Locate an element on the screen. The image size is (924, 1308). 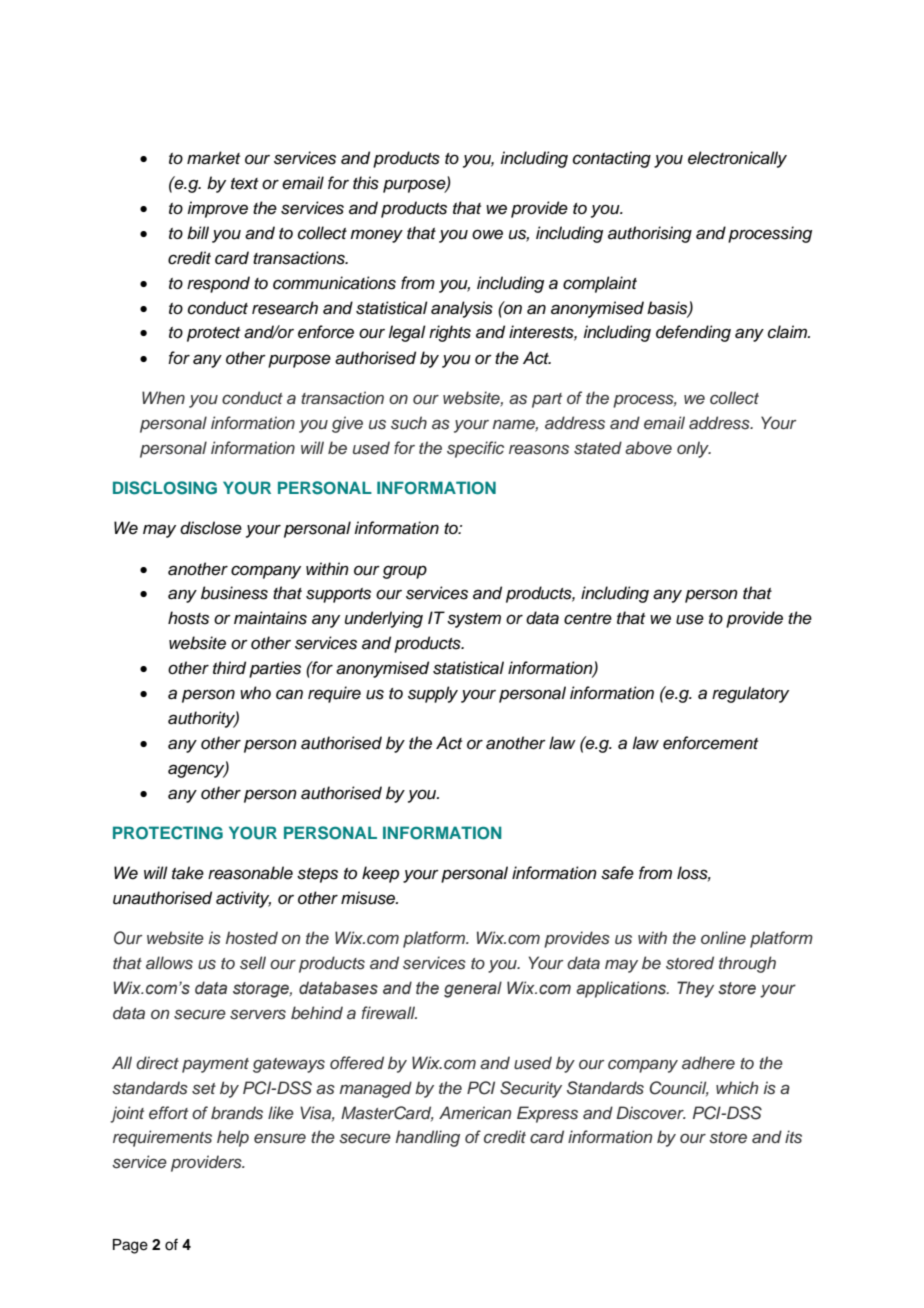
business is located at coordinates (234, 593).
